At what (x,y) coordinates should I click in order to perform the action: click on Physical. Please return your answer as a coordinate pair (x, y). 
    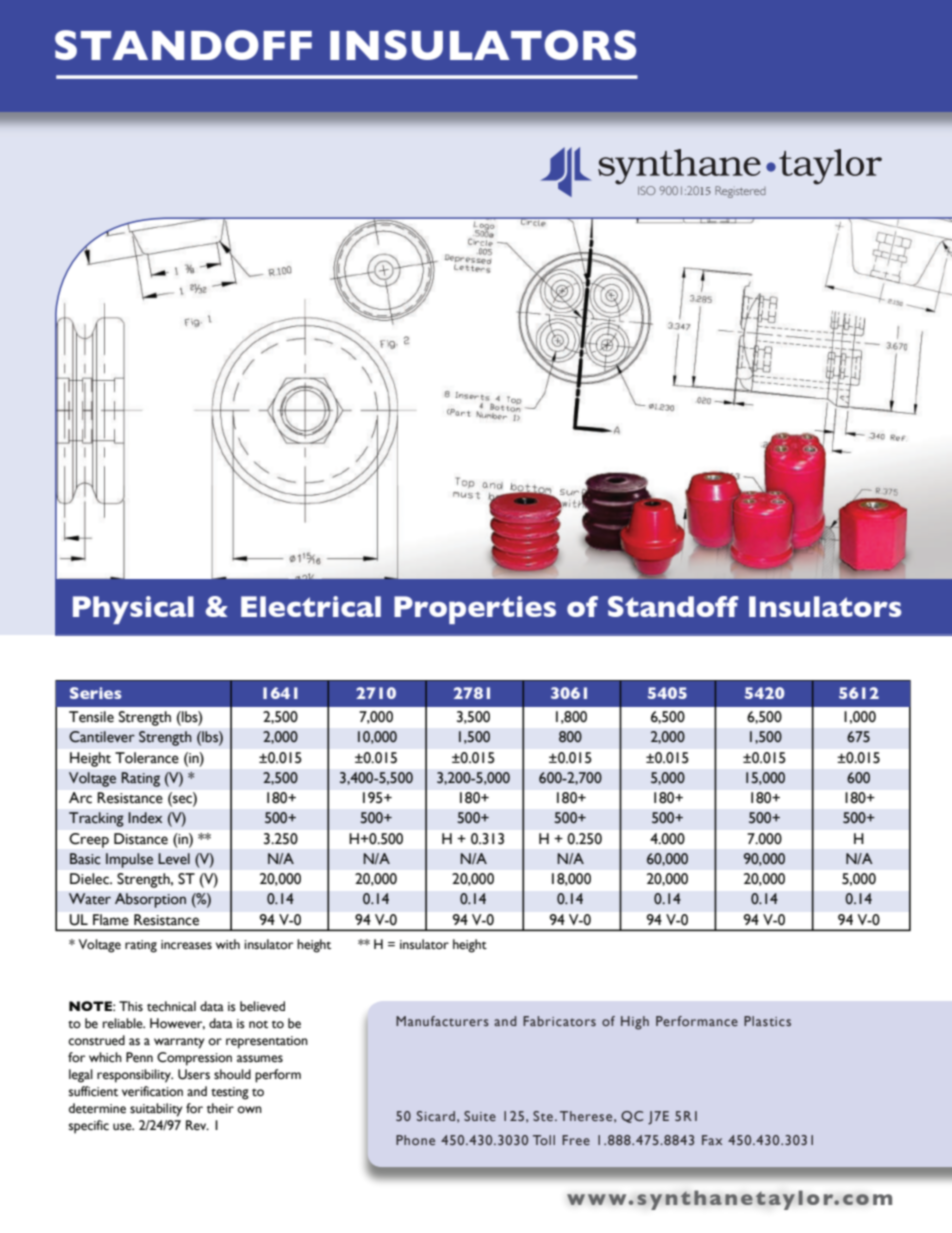
    Looking at the image, I should click on (133, 610).
